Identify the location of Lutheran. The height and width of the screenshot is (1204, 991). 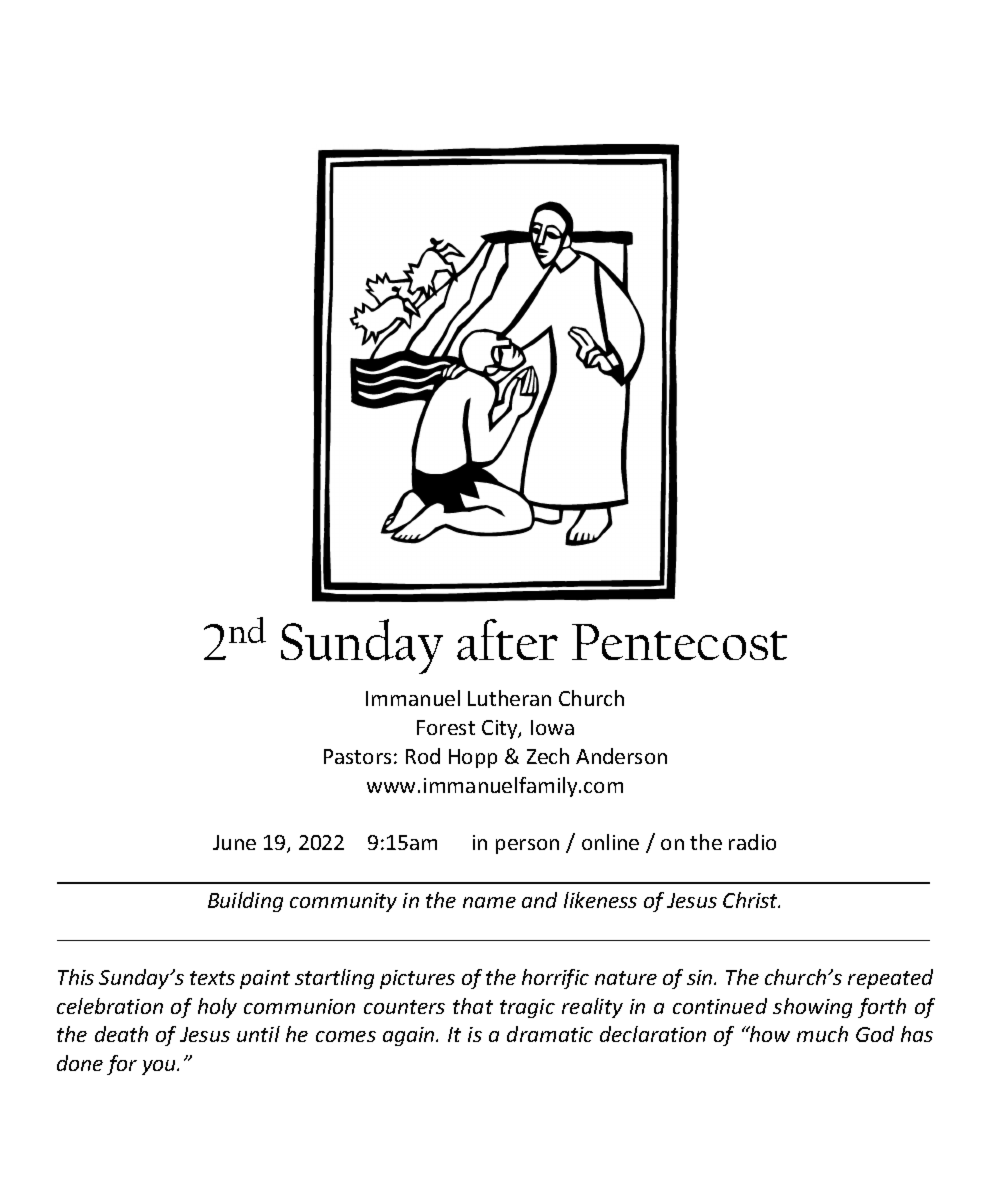
(509, 698).
